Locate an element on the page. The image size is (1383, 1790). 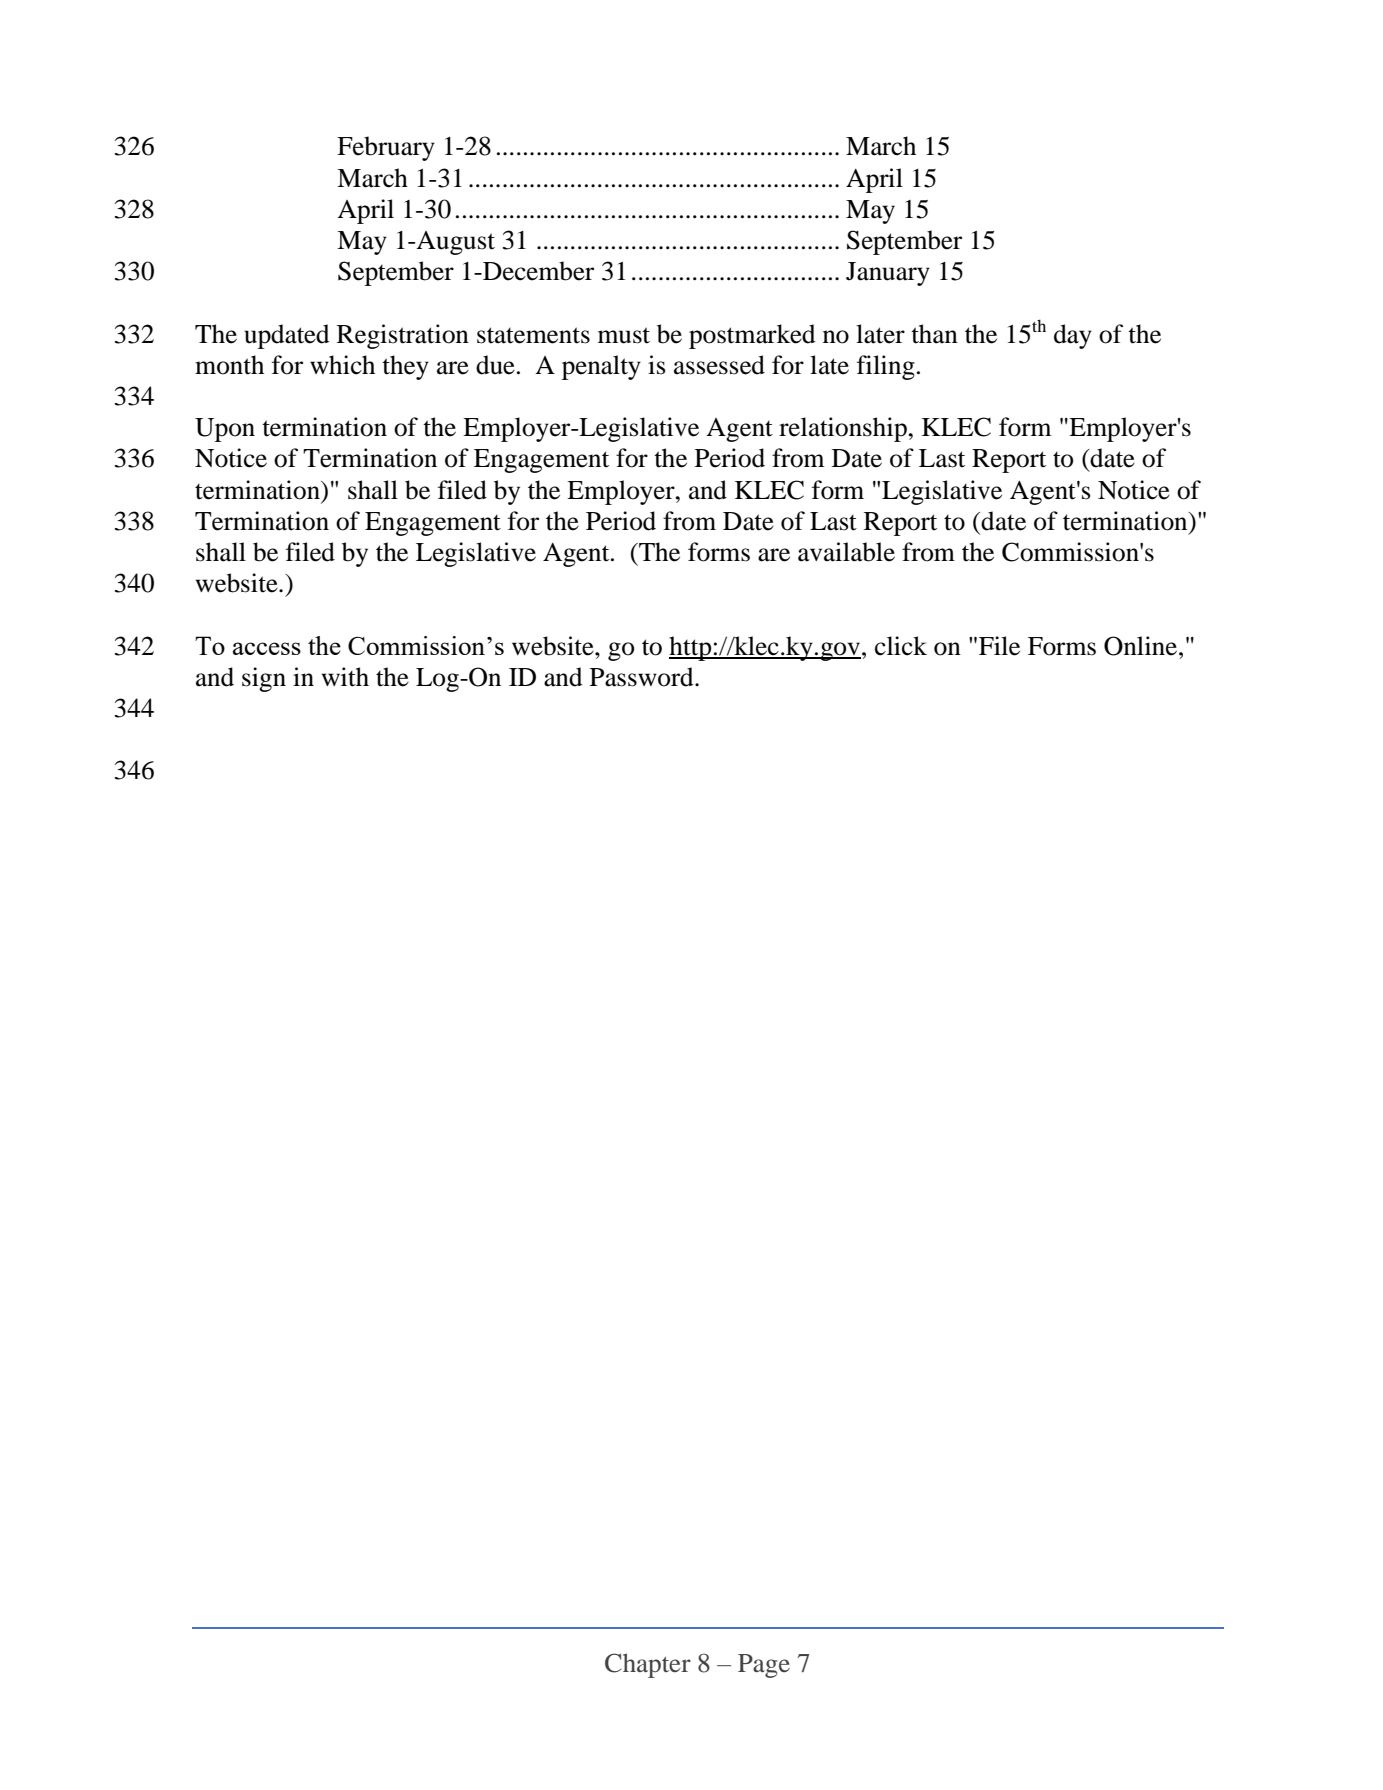
Password is located at coordinates (643, 677).
